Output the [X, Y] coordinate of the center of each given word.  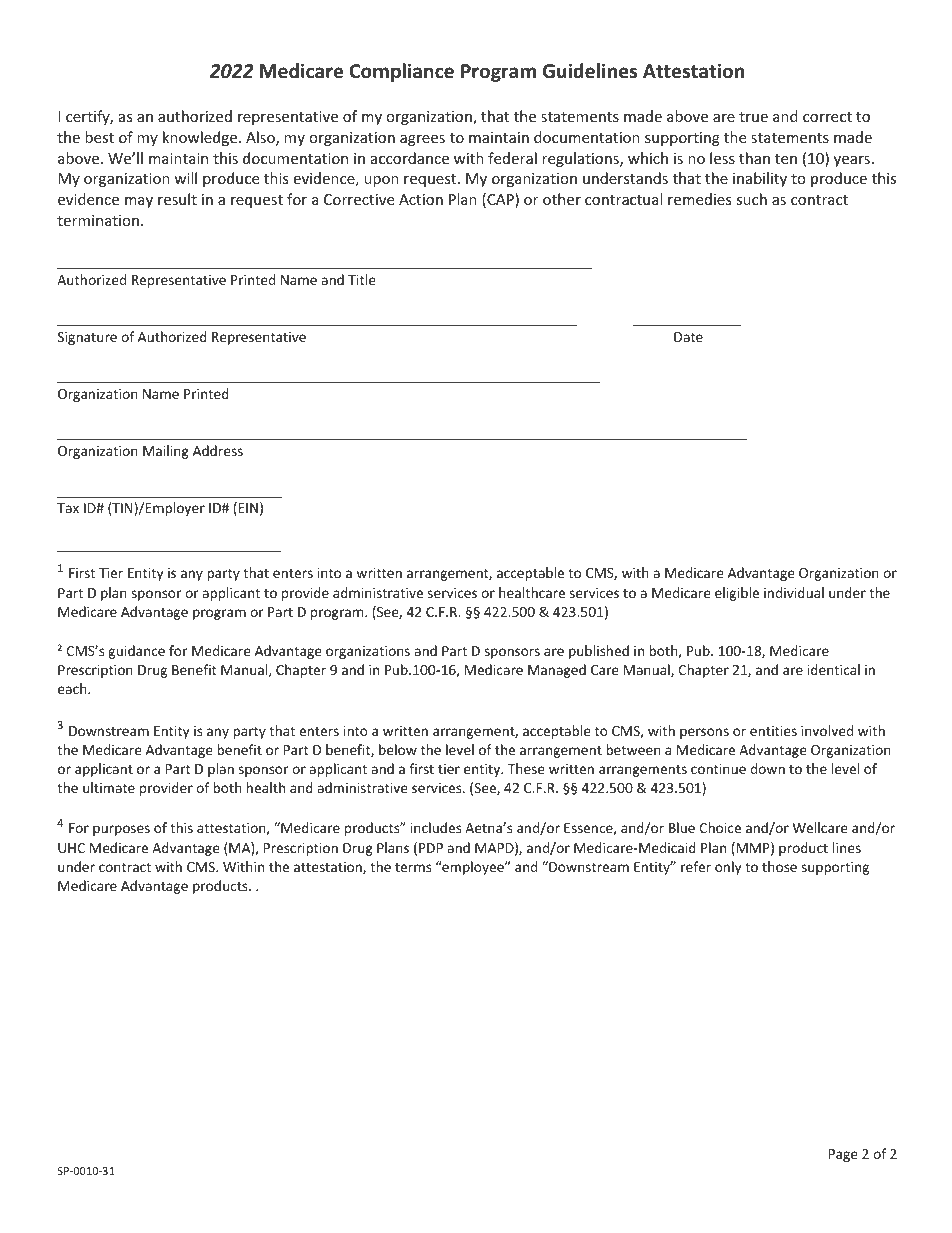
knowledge [201, 138]
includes [436, 827]
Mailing [166, 452]
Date [688, 337]
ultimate [109, 787]
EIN [248, 508]
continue [718, 769]
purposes [121, 830]
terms [413, 867]
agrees [422, 140]
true [753, 117]
